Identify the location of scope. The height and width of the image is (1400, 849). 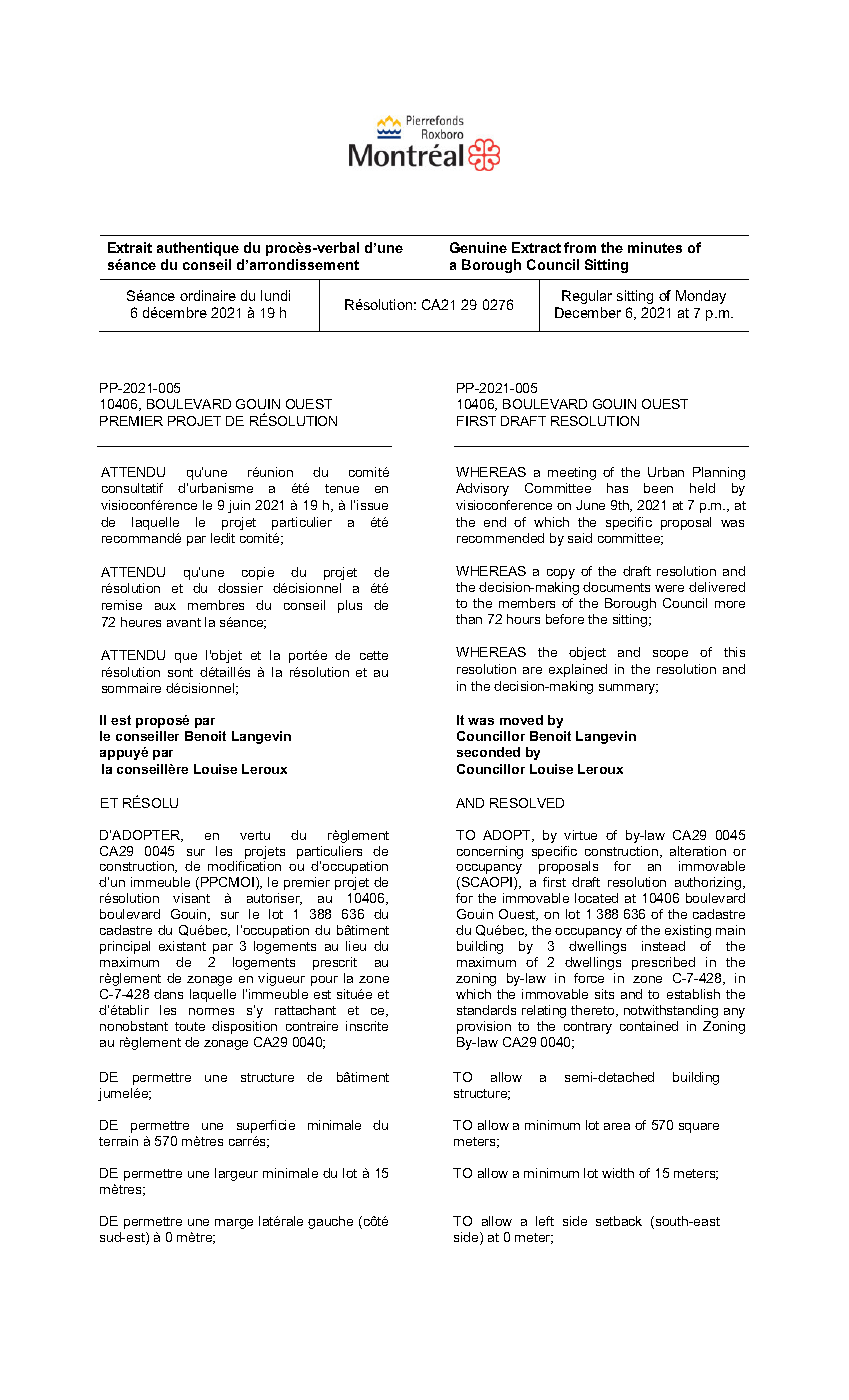
(670, 655).
